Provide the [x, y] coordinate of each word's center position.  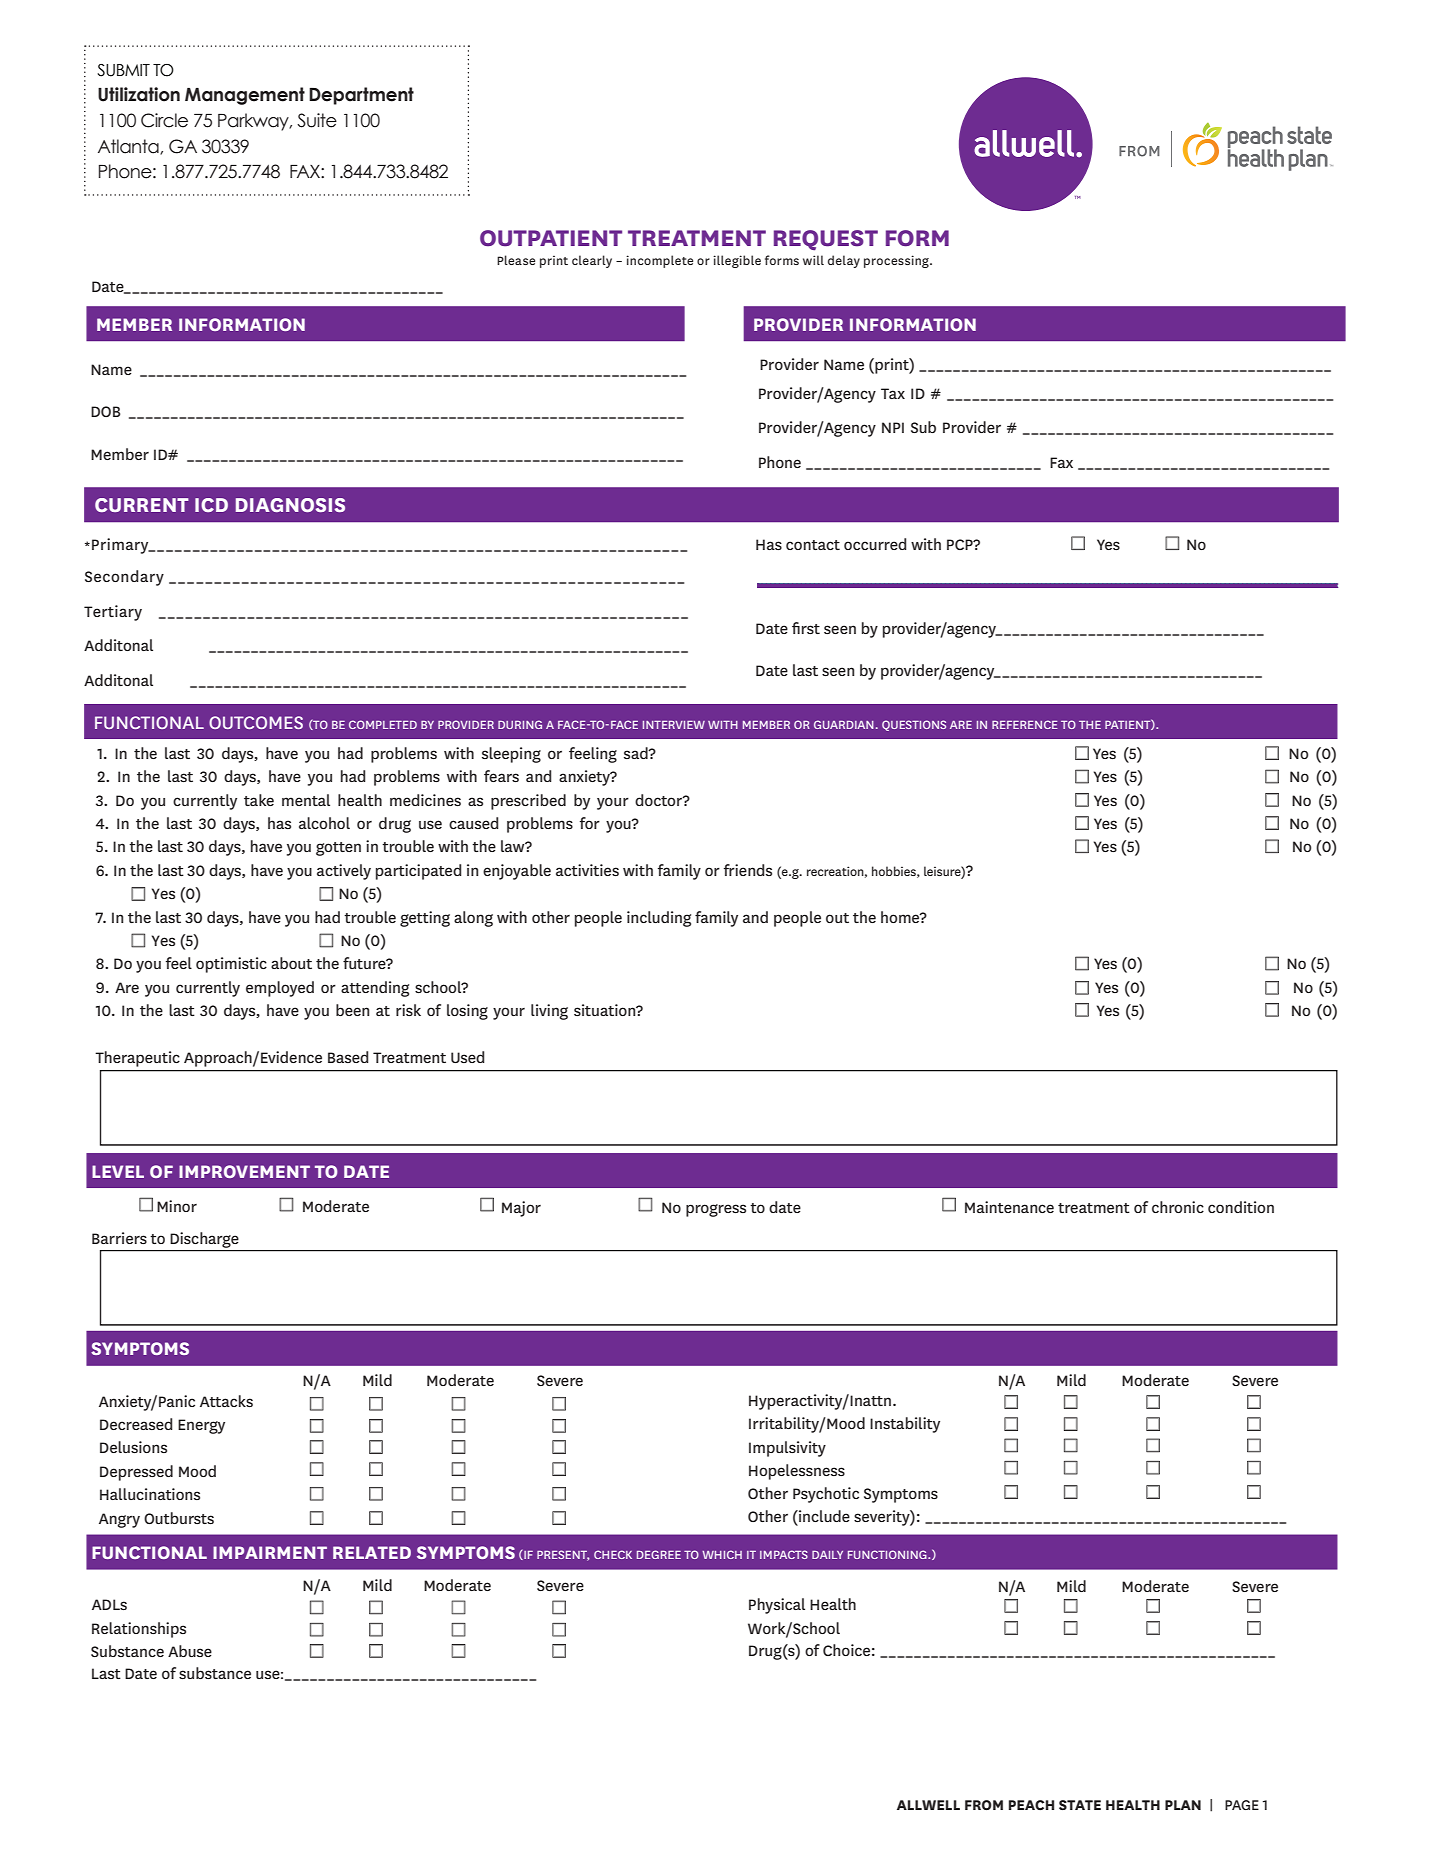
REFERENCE [1025, 724]
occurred [875, 544]
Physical [777, 1606]
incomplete [659, 261]
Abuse [190, 1651]
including [659, 919]
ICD [211, 505]
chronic [1178, 1207]
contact [813, 545]
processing [897, 261]
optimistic [231, 965]
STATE [1080, 1805]
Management [245, 96]
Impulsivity [787, 1449]
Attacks [226, 1401]
